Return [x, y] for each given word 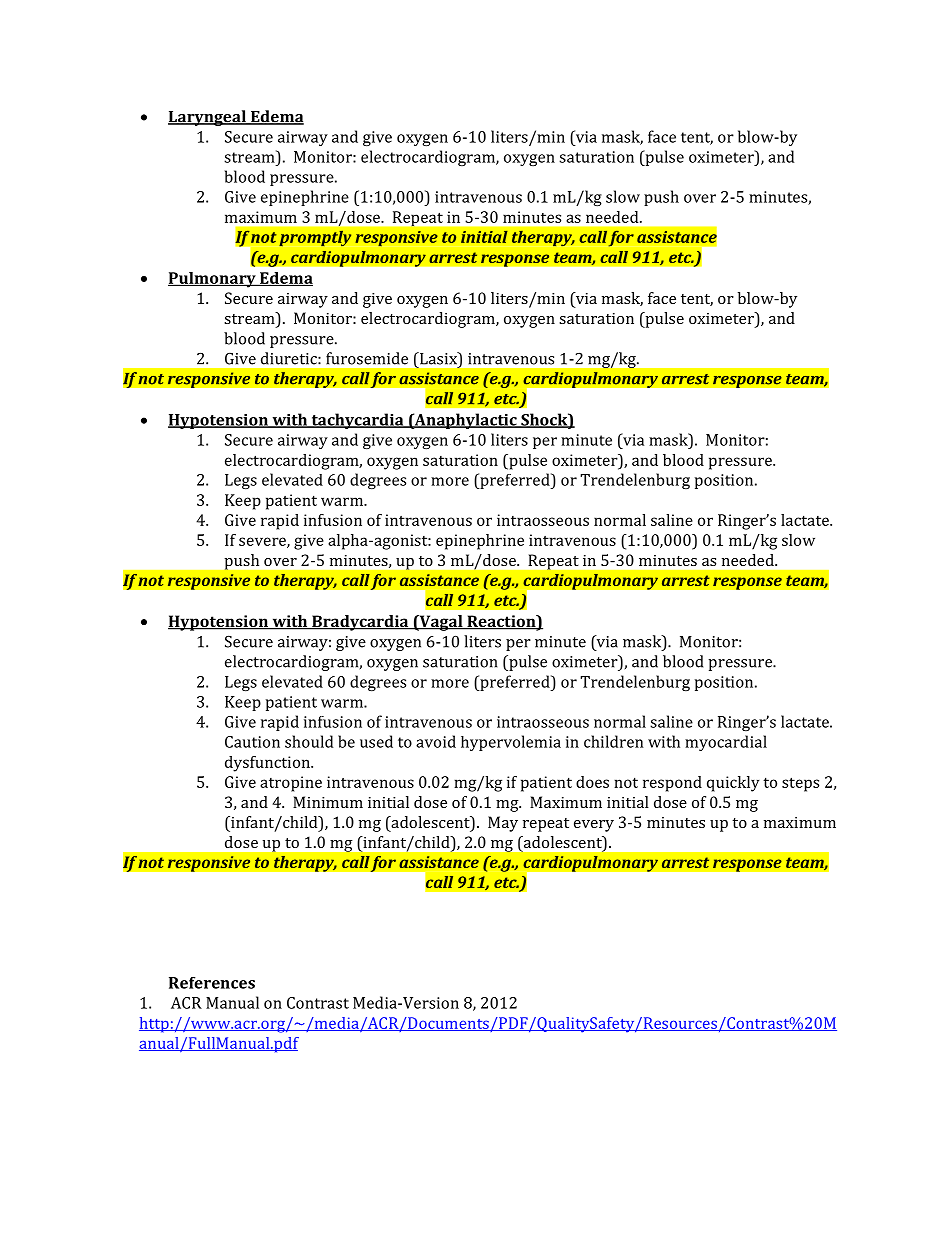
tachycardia [357, 421]
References [212, 983]
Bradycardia [360, 623]
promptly [315, 238]
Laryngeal [208, 118]
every [594, 826]
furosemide [367, 358]
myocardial [726, 743]
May [503, 824]
